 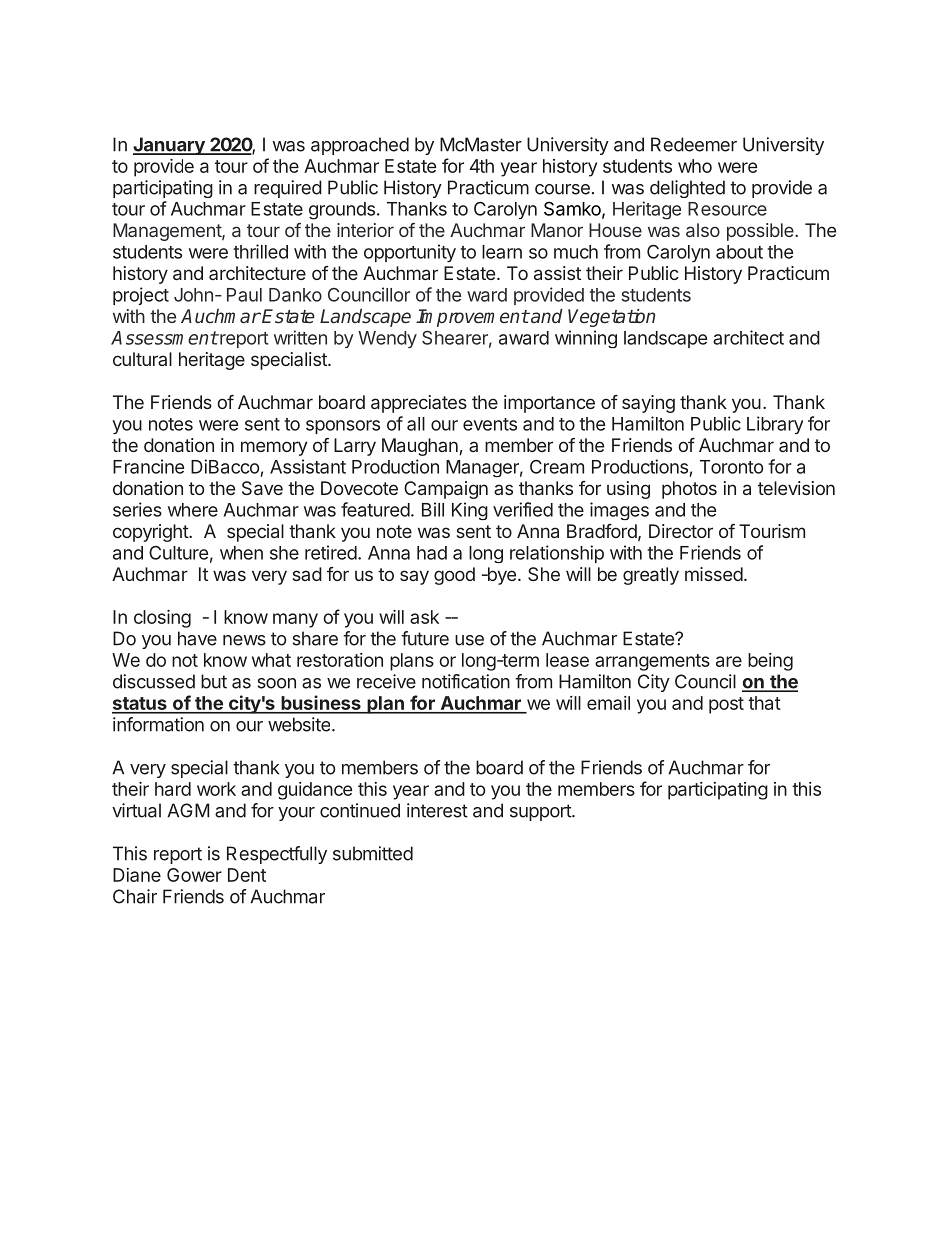 I want to click on Improvement, so click(x=472, y=318).
